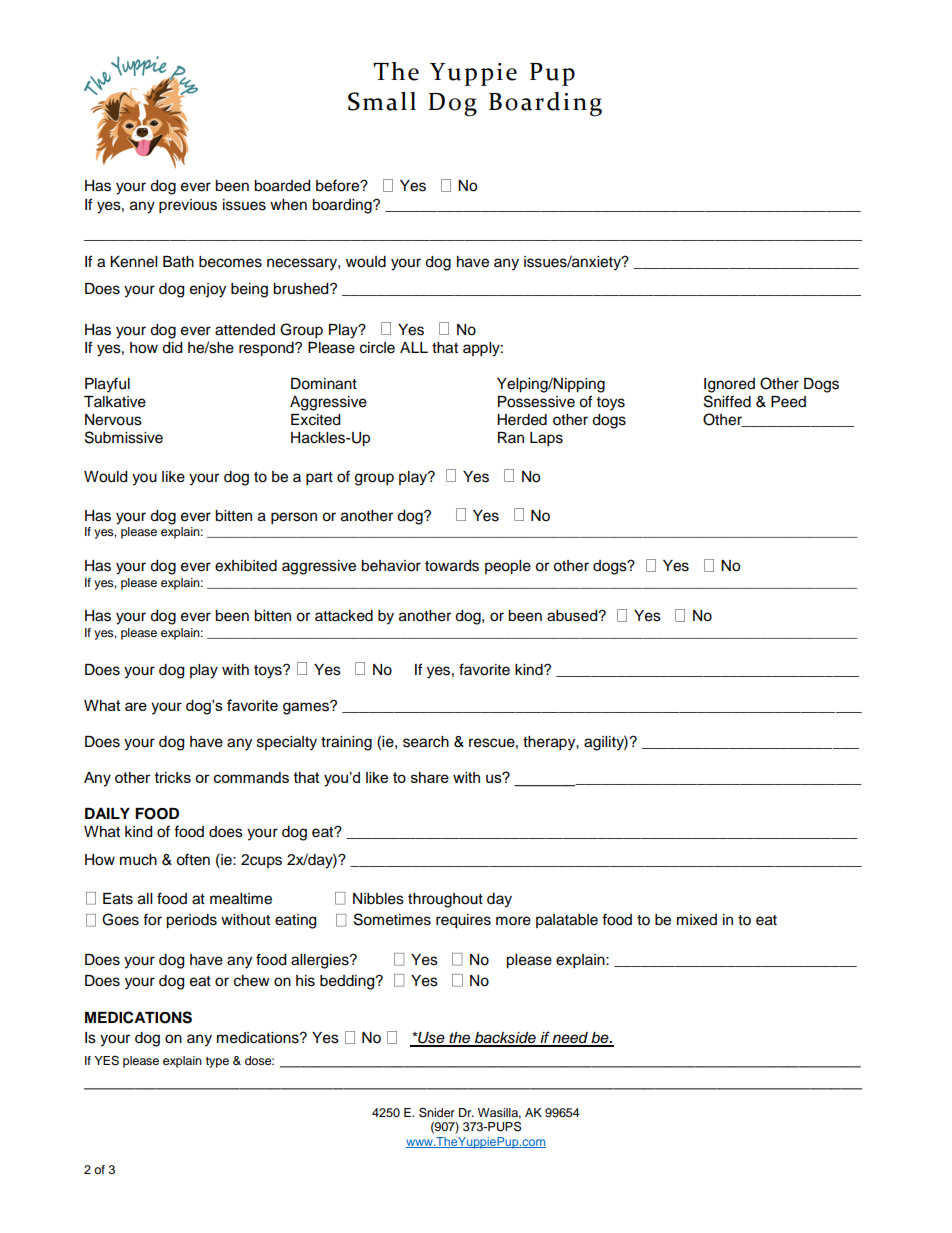 The width and height of the screenshot is (952, 1233). I want to click on abused, so click(573, 616).
